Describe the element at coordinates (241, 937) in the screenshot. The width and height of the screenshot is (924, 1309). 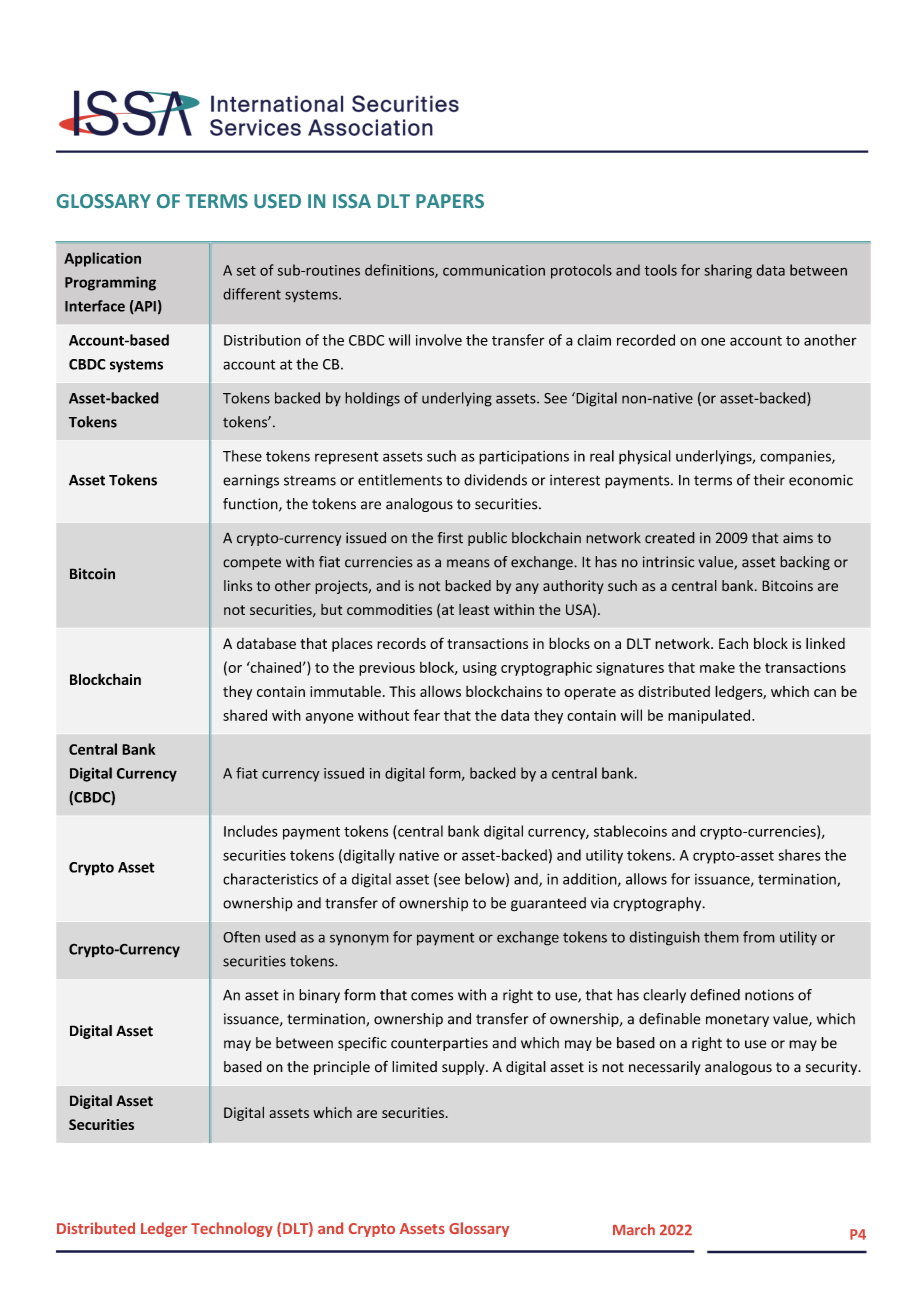
I see `Often` at that location.
